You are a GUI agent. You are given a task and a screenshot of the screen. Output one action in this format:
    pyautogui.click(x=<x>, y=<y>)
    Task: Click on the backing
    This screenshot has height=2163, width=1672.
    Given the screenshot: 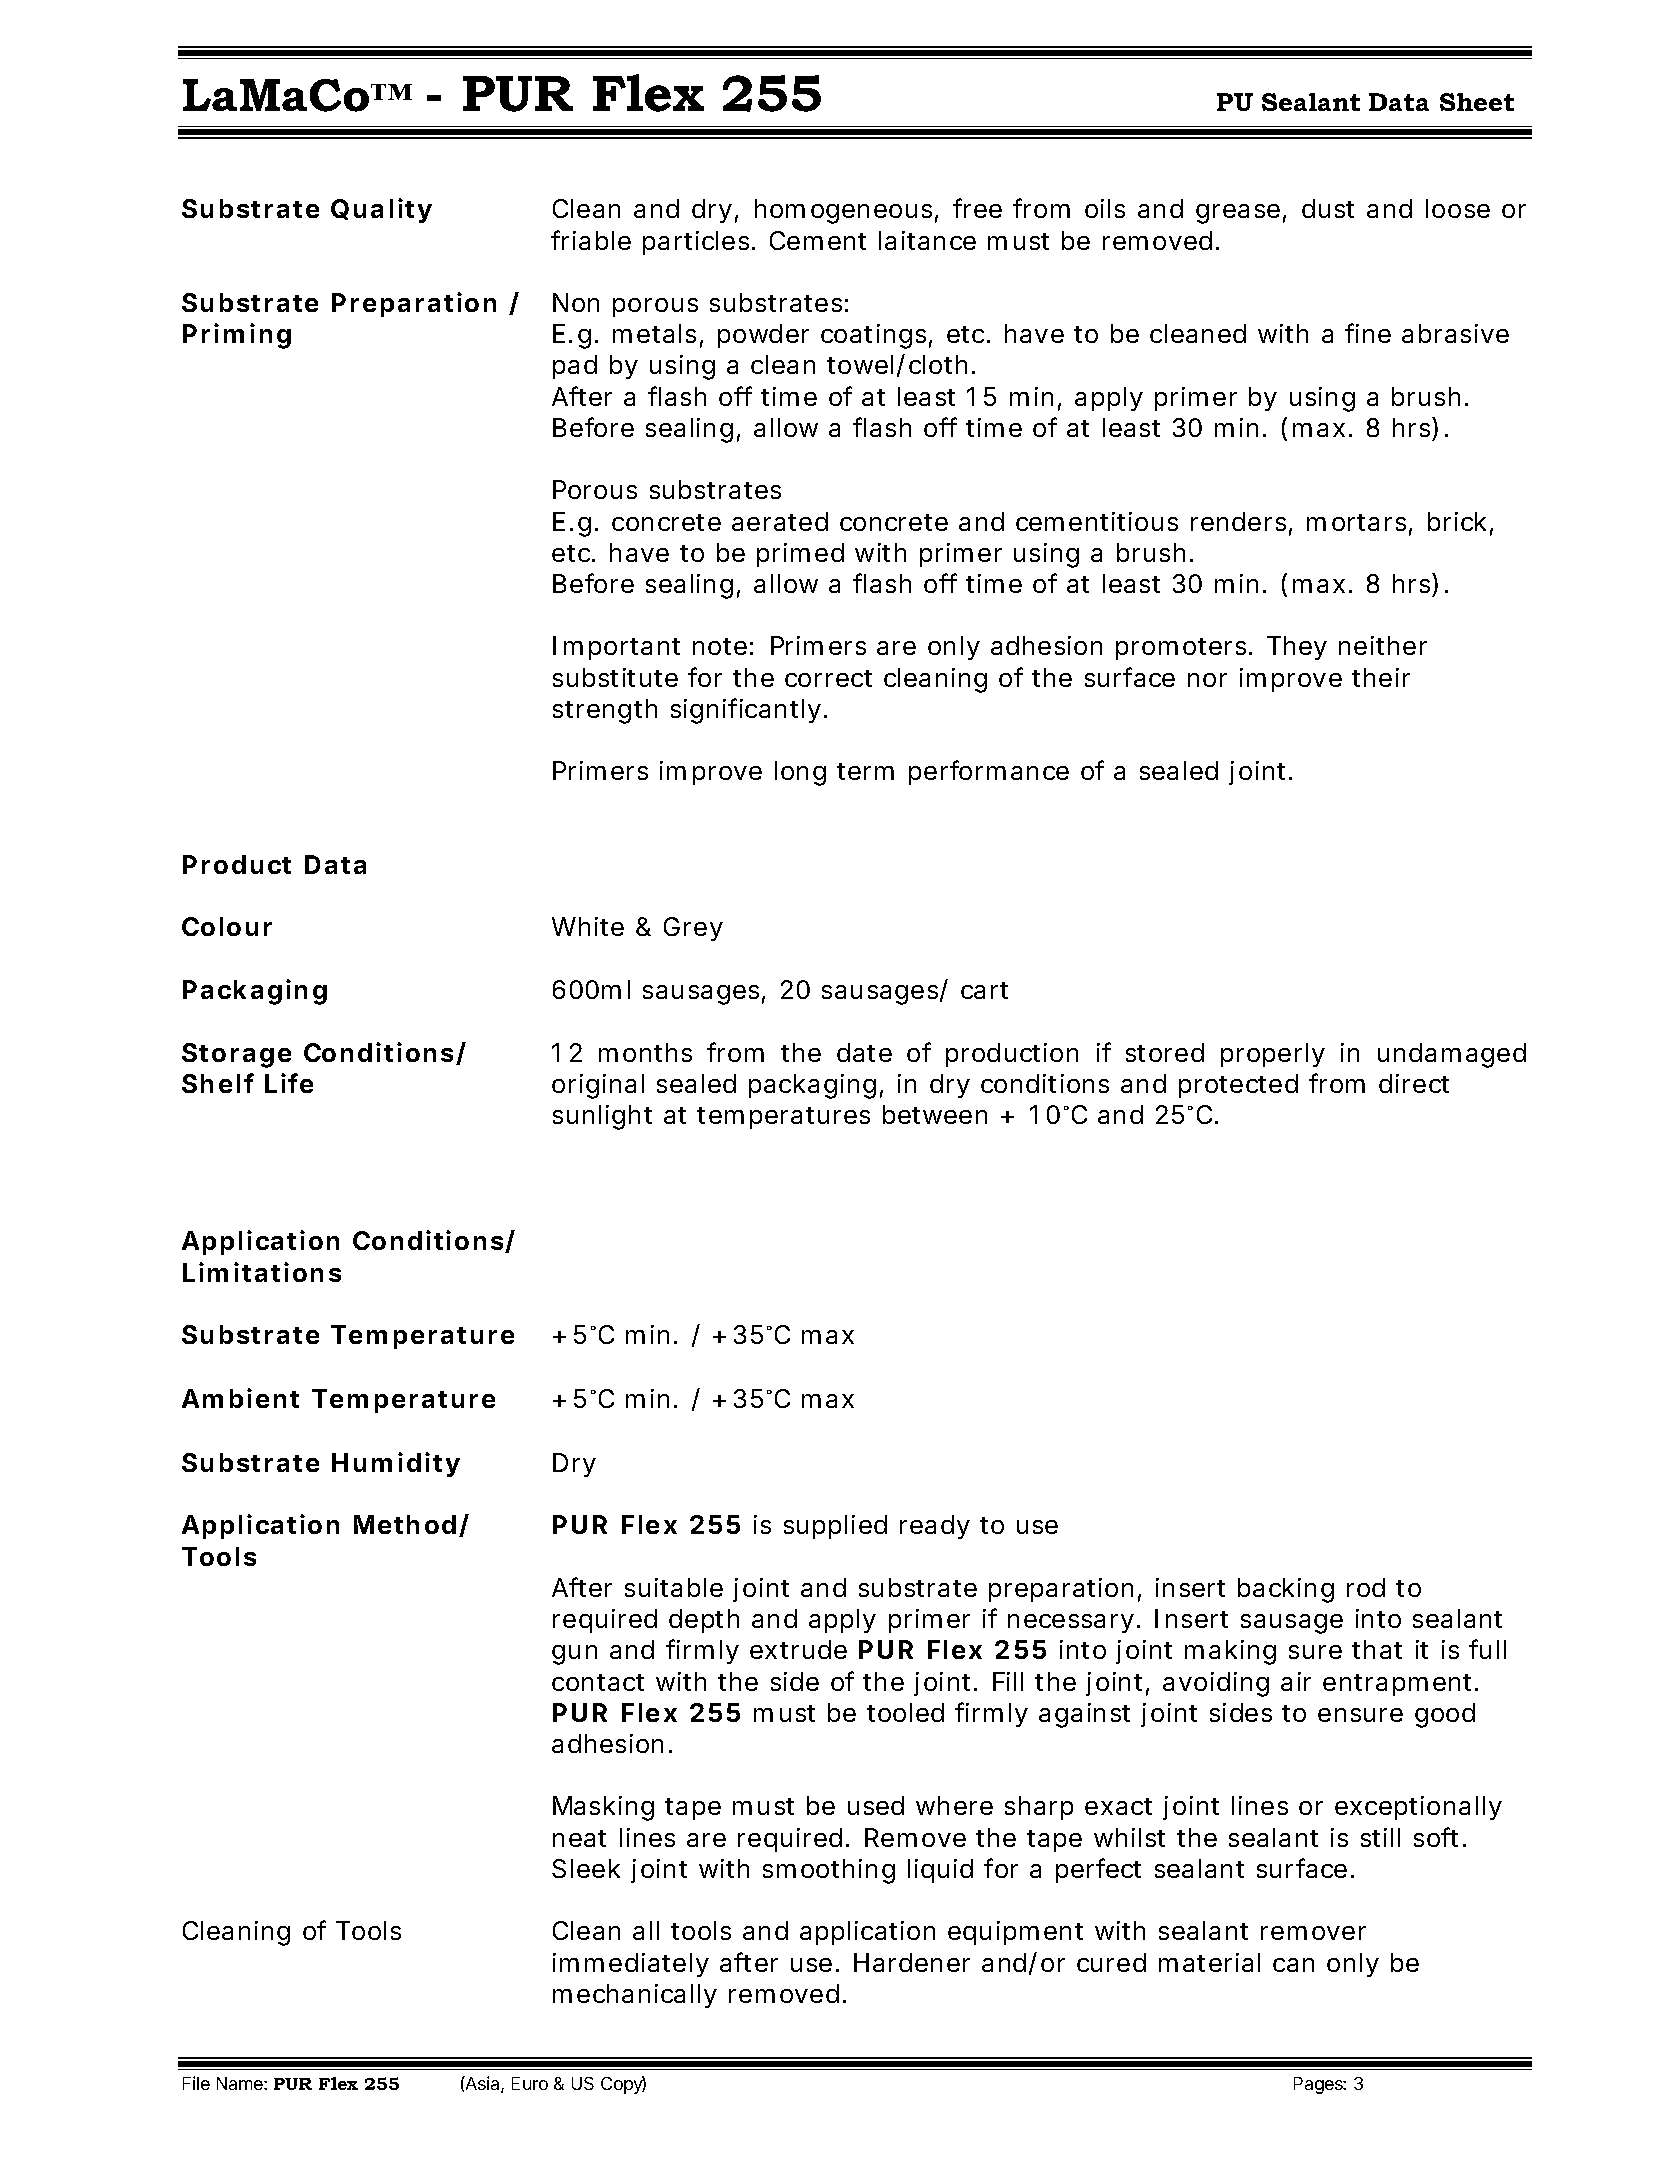 What is the action you would take?
    pyautogui.click(x=1286, y=1590)
